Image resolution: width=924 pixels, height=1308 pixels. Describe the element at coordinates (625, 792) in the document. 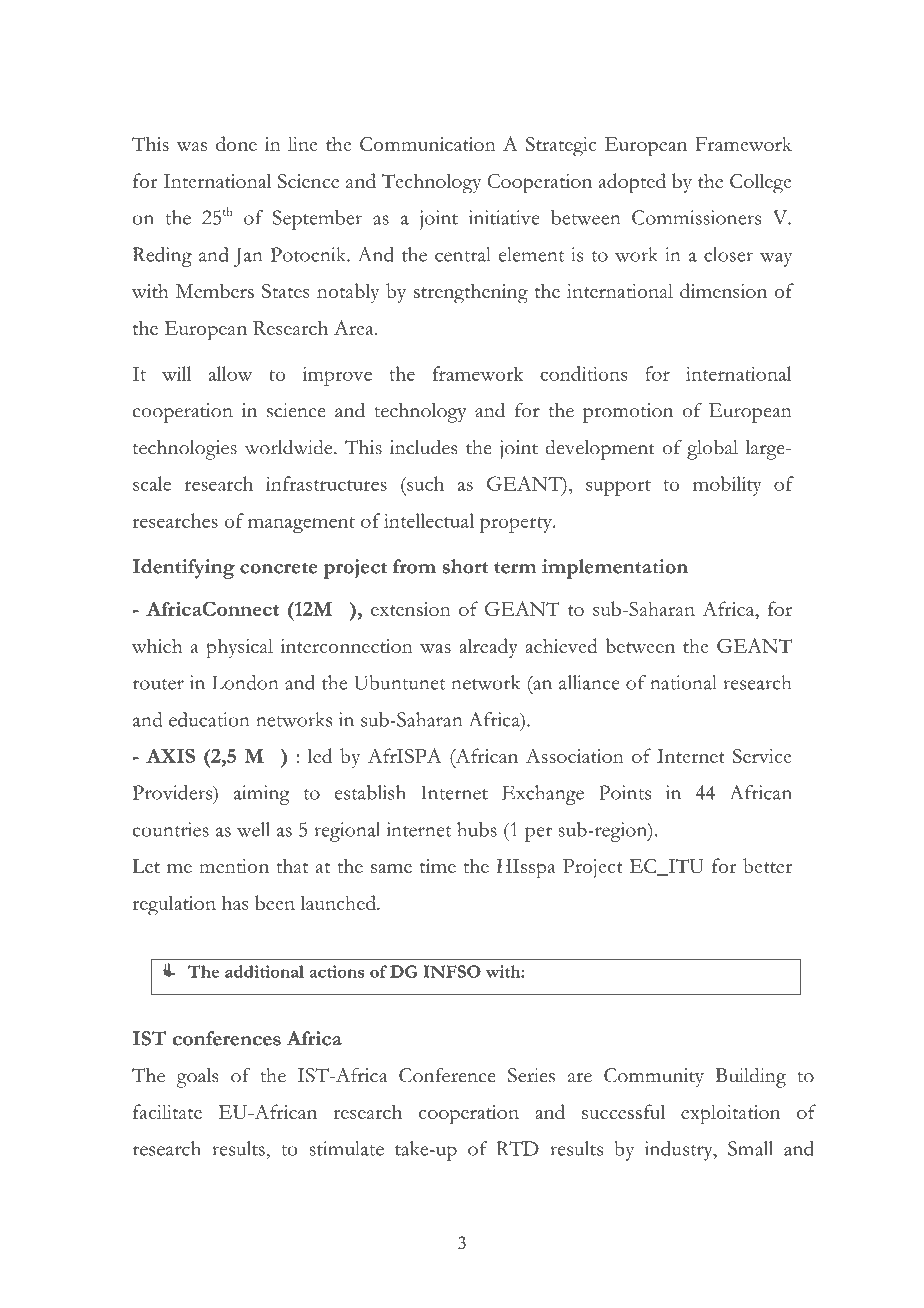

I see `Points` at that location.
